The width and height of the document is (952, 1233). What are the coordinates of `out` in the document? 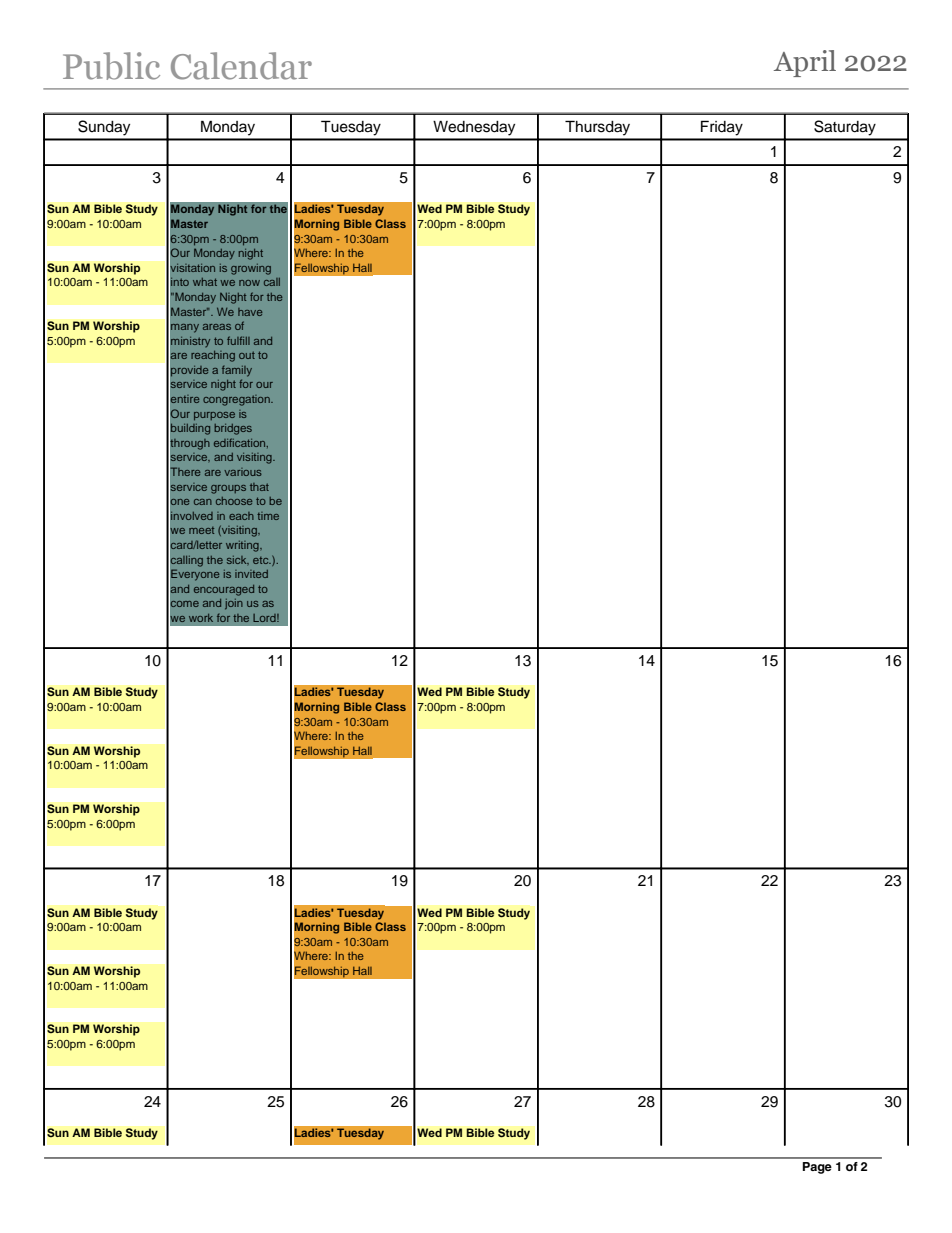 It's located at (247, 355).
